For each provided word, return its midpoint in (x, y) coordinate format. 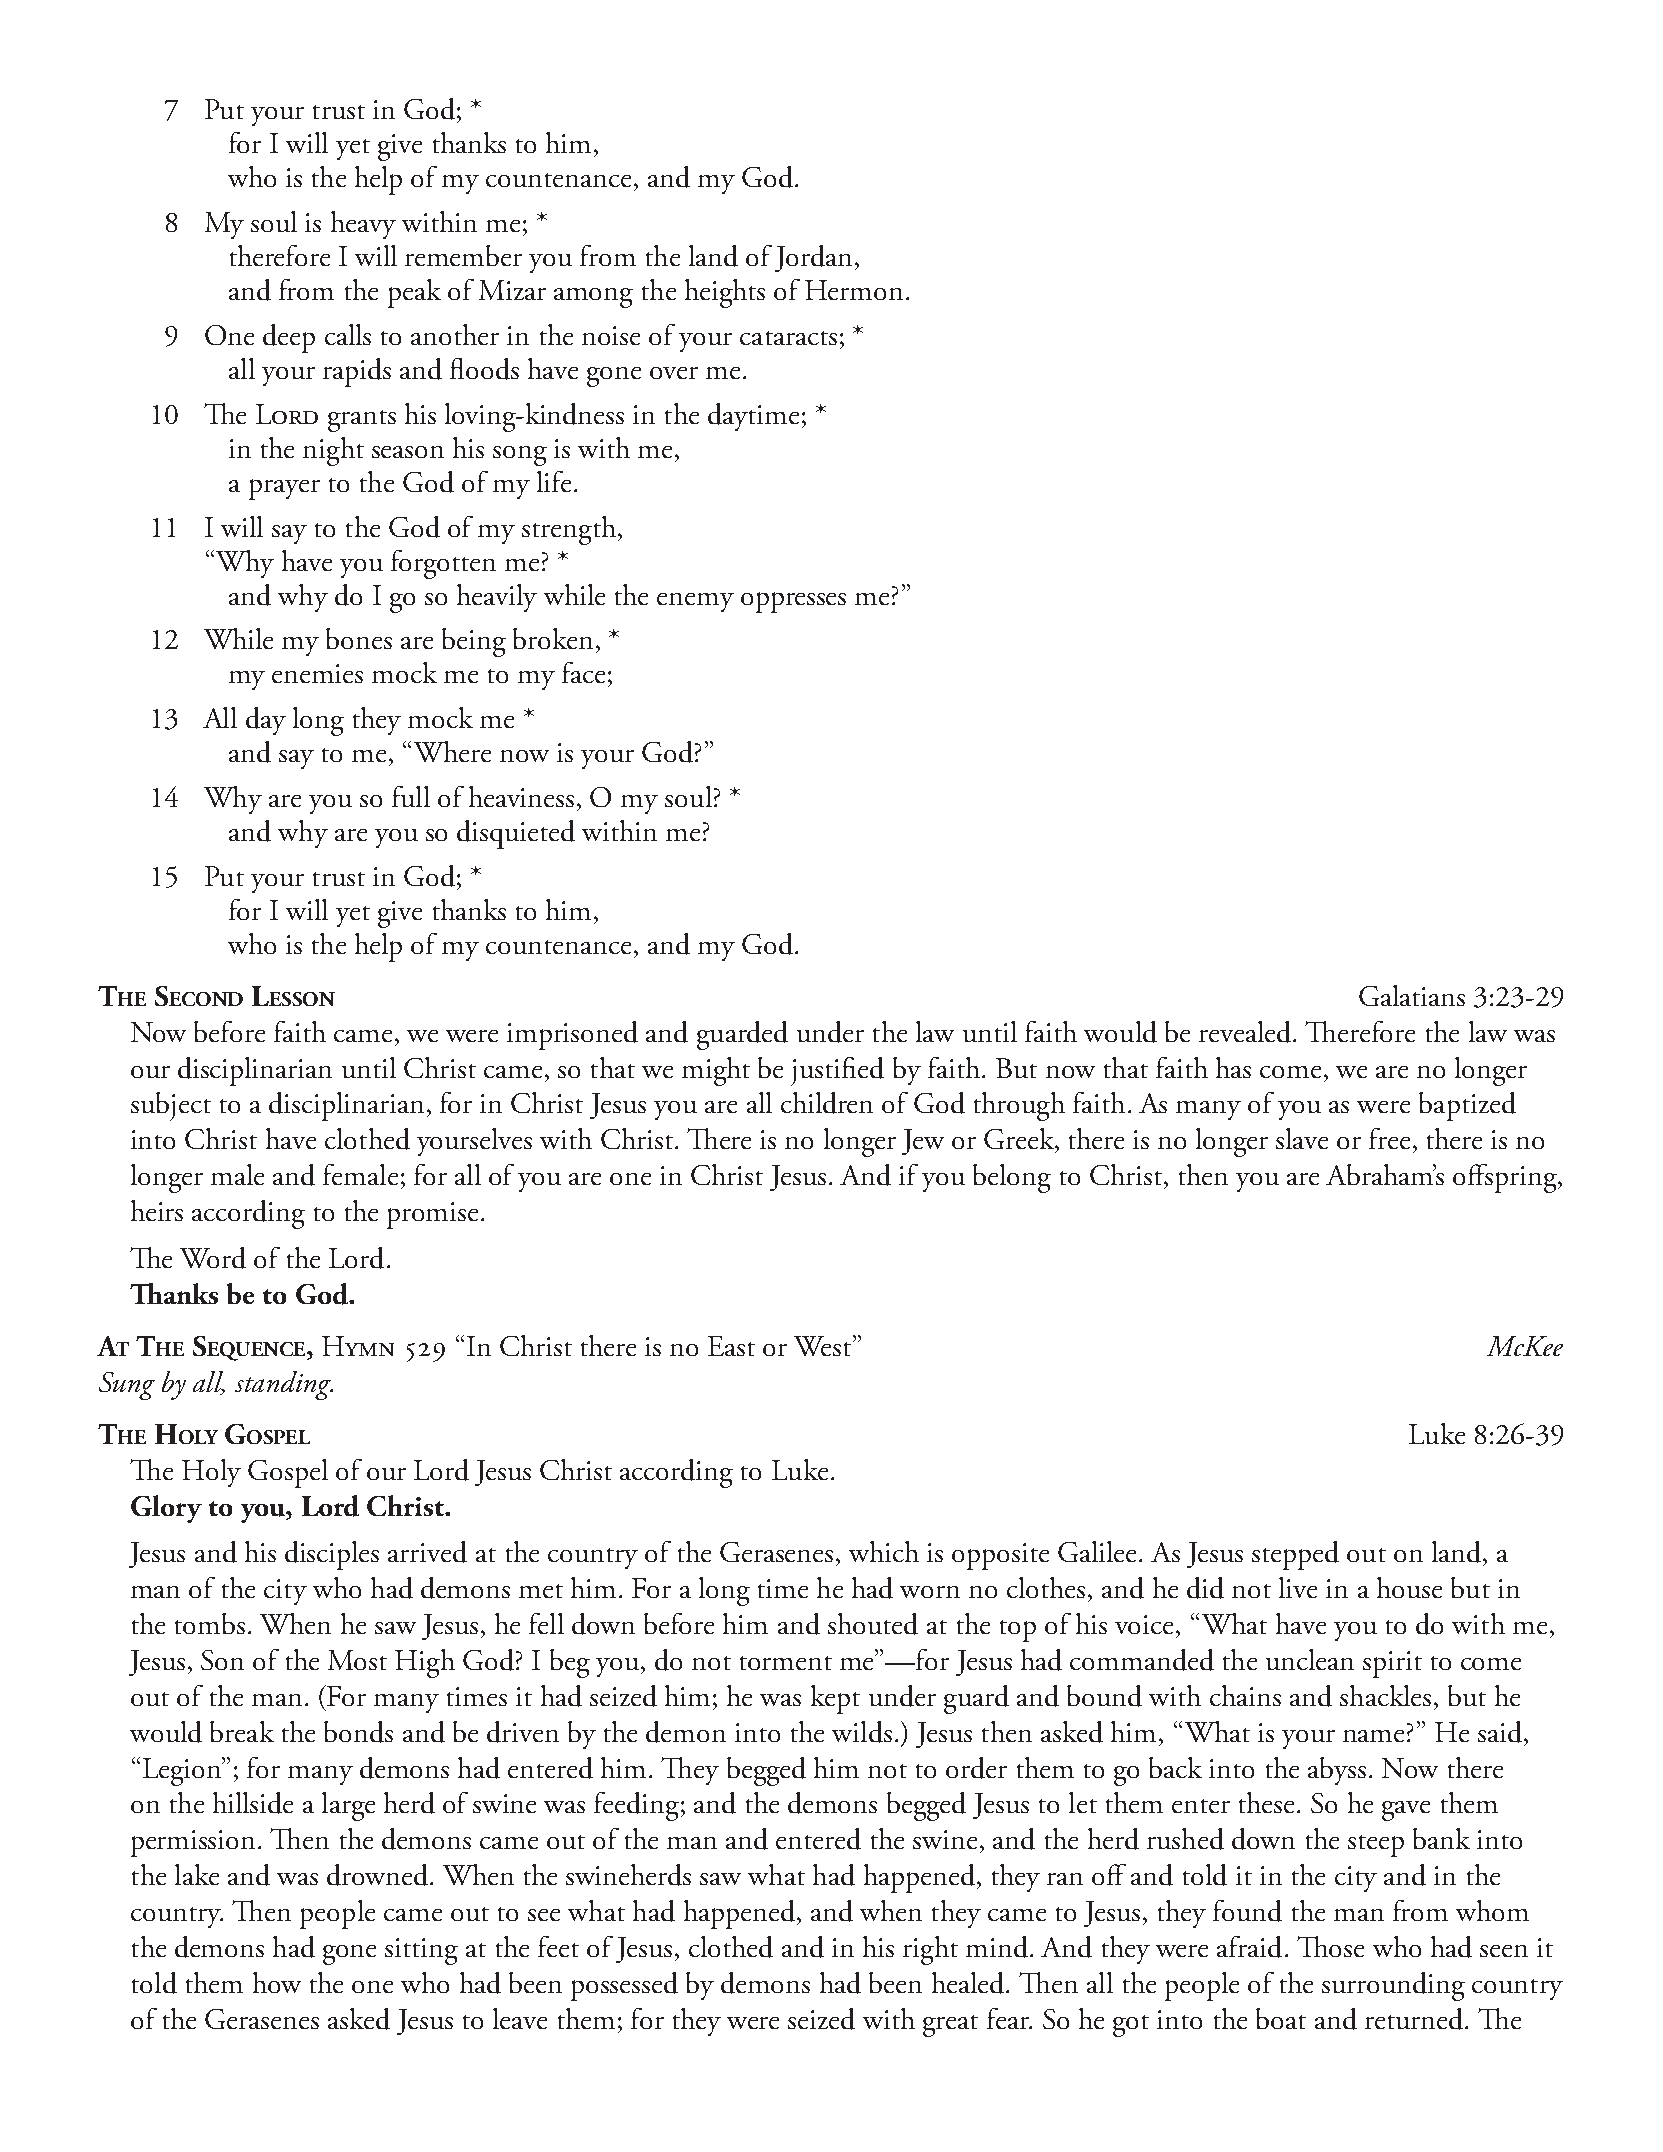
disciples (332, 1555)
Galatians (1412, 995)
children (827, 1103)
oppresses (793, 602)
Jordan (813, 258)
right (930, 1950)
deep (289, 338)
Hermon (854, 290)
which (884, 1551)
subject (171, 1106)
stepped (1295, 1555)
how (277, 1982)
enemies (317, 673)
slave (1302, 1138)
